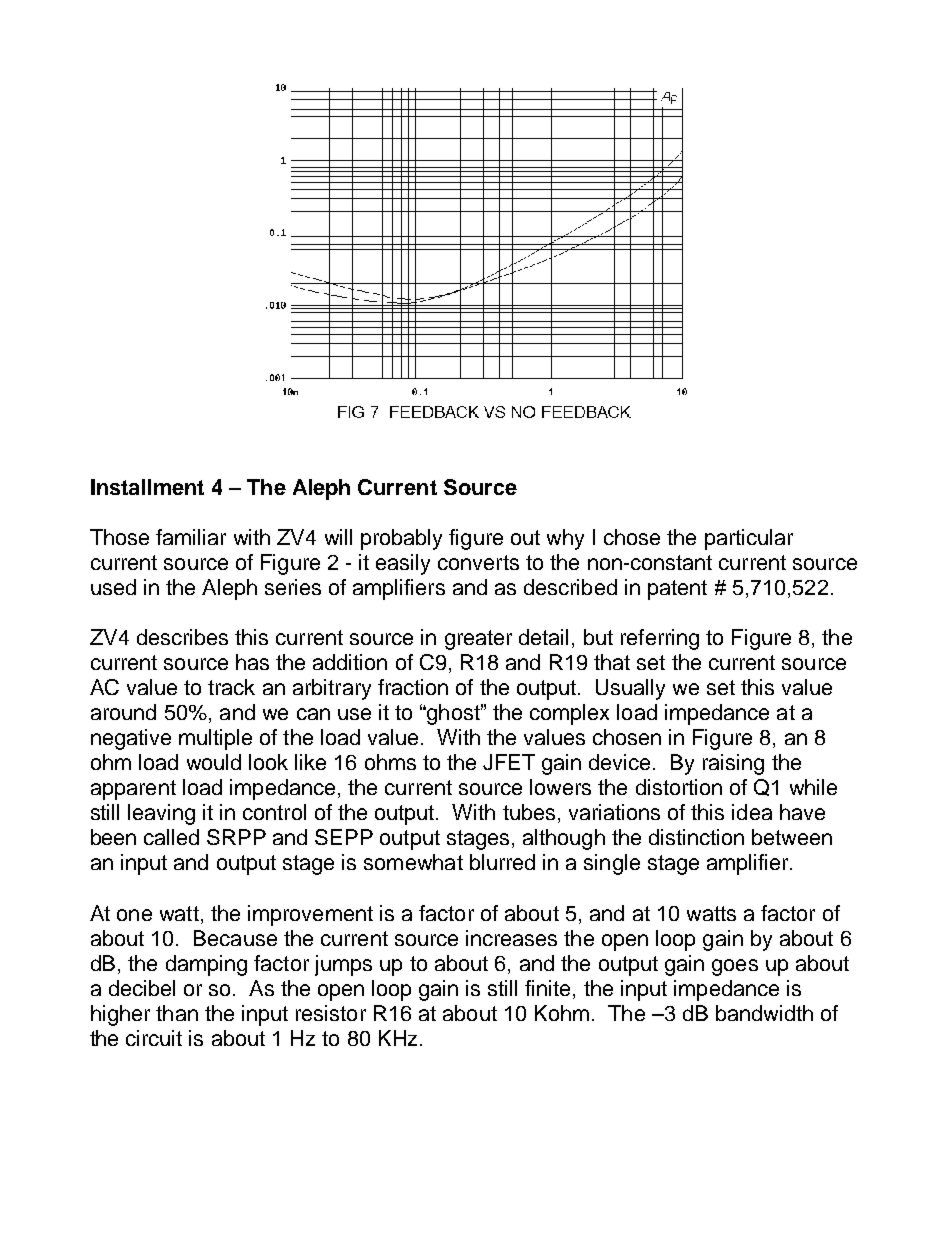 This screenshot has height=1233, width=952. I want to click on than, so click(177, 1013).
